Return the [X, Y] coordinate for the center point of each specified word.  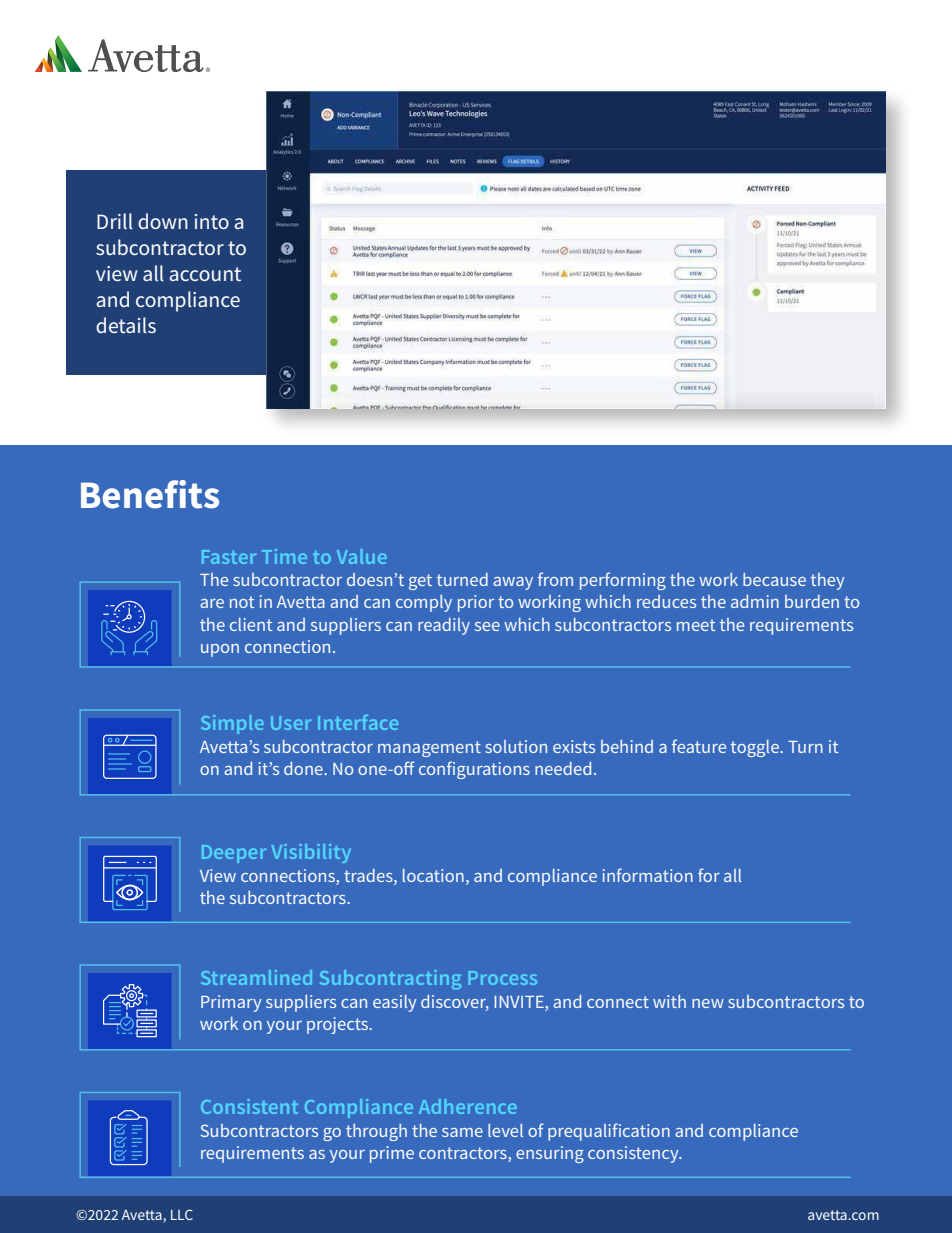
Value [362, 556]
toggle [756, 748]
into [212, 221]
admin [755, 601]
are [212, 603]
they [828, 581]
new [708, 1003]
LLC [182, 1214]
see [487, 626]
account [205, 274]
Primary [231, 1003]
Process [502, 978]
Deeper [234, 854]
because [774, 579]
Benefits [150, 494]
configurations [474, 770]
